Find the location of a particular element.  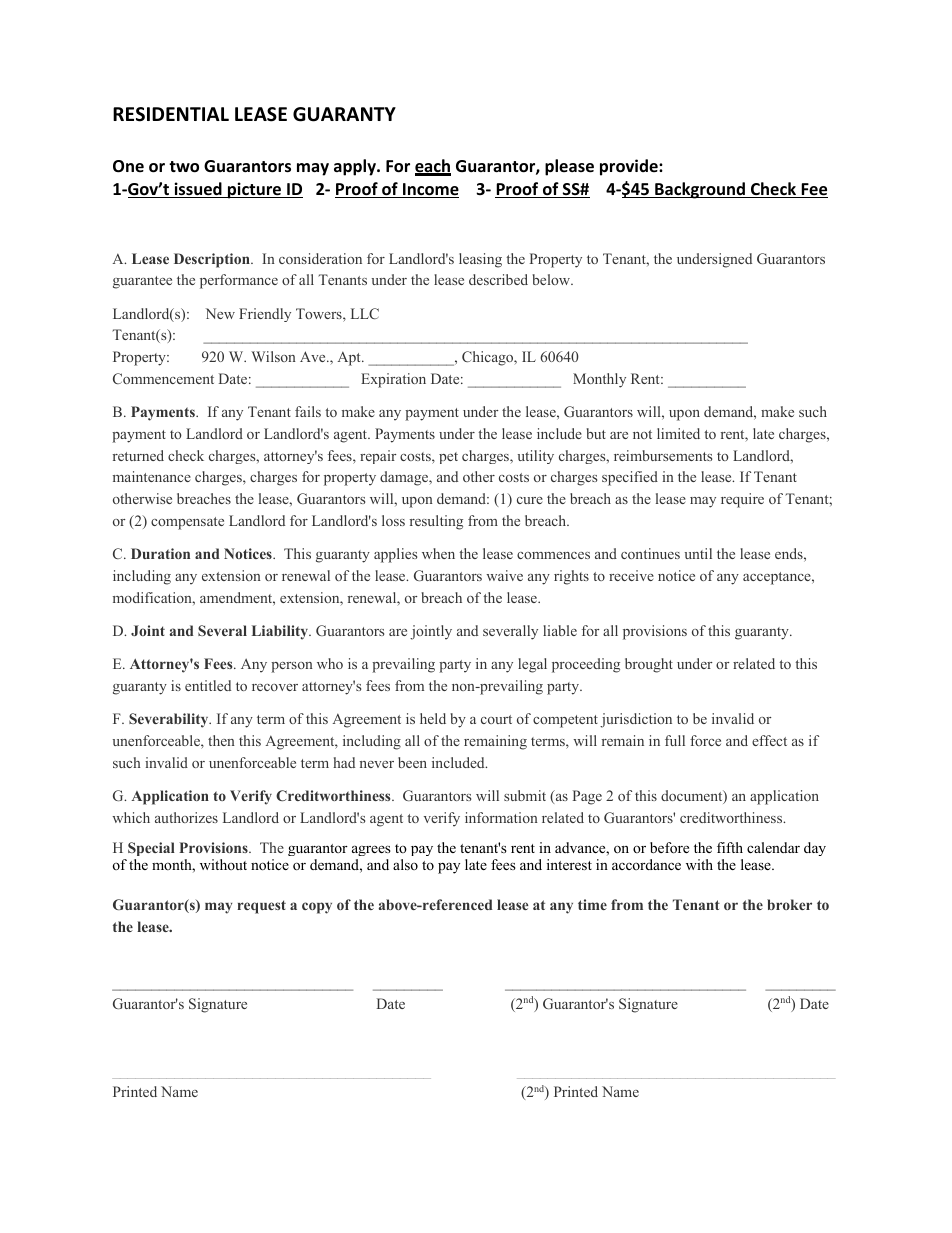

entitled is located at coordinates (208, 685).
